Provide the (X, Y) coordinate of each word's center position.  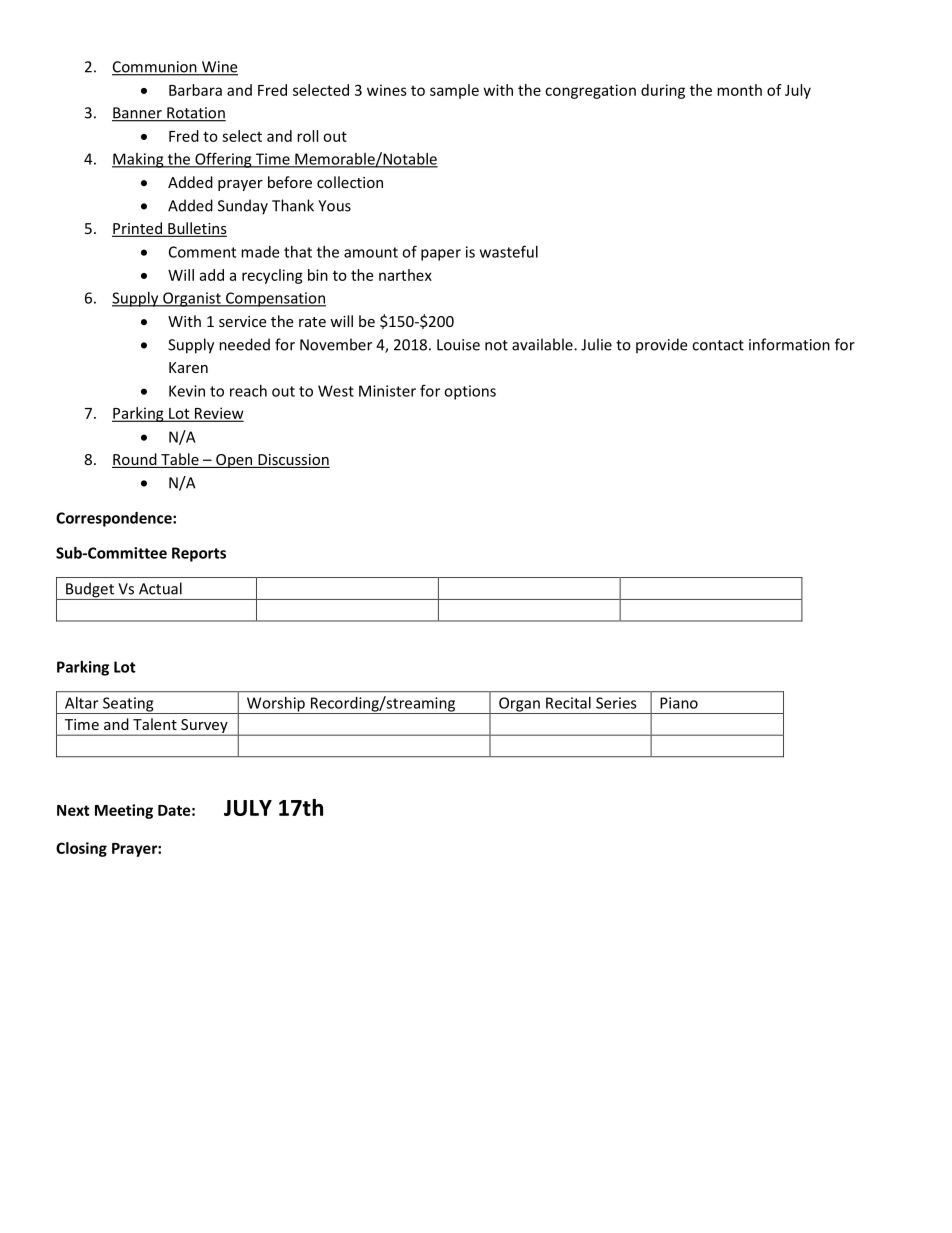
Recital (568, 703)
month (739, 90)
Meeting (124, 811)
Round (135, 460)
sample (454, 91)
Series (616, 703)
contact (718, 345)
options (470, 392)
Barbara (195, 90)
